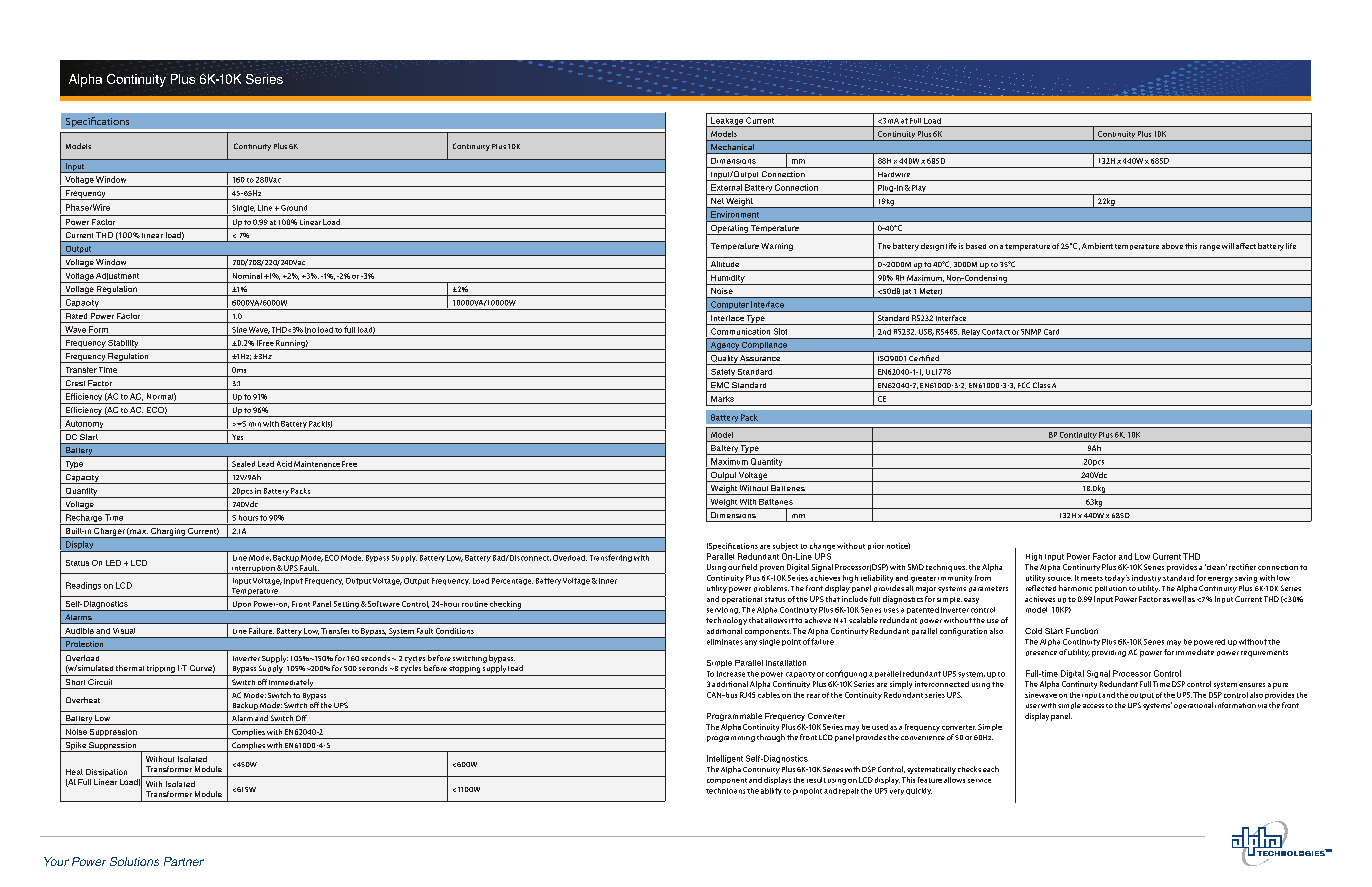  I want to click on Leakage, so click(727, 122).
